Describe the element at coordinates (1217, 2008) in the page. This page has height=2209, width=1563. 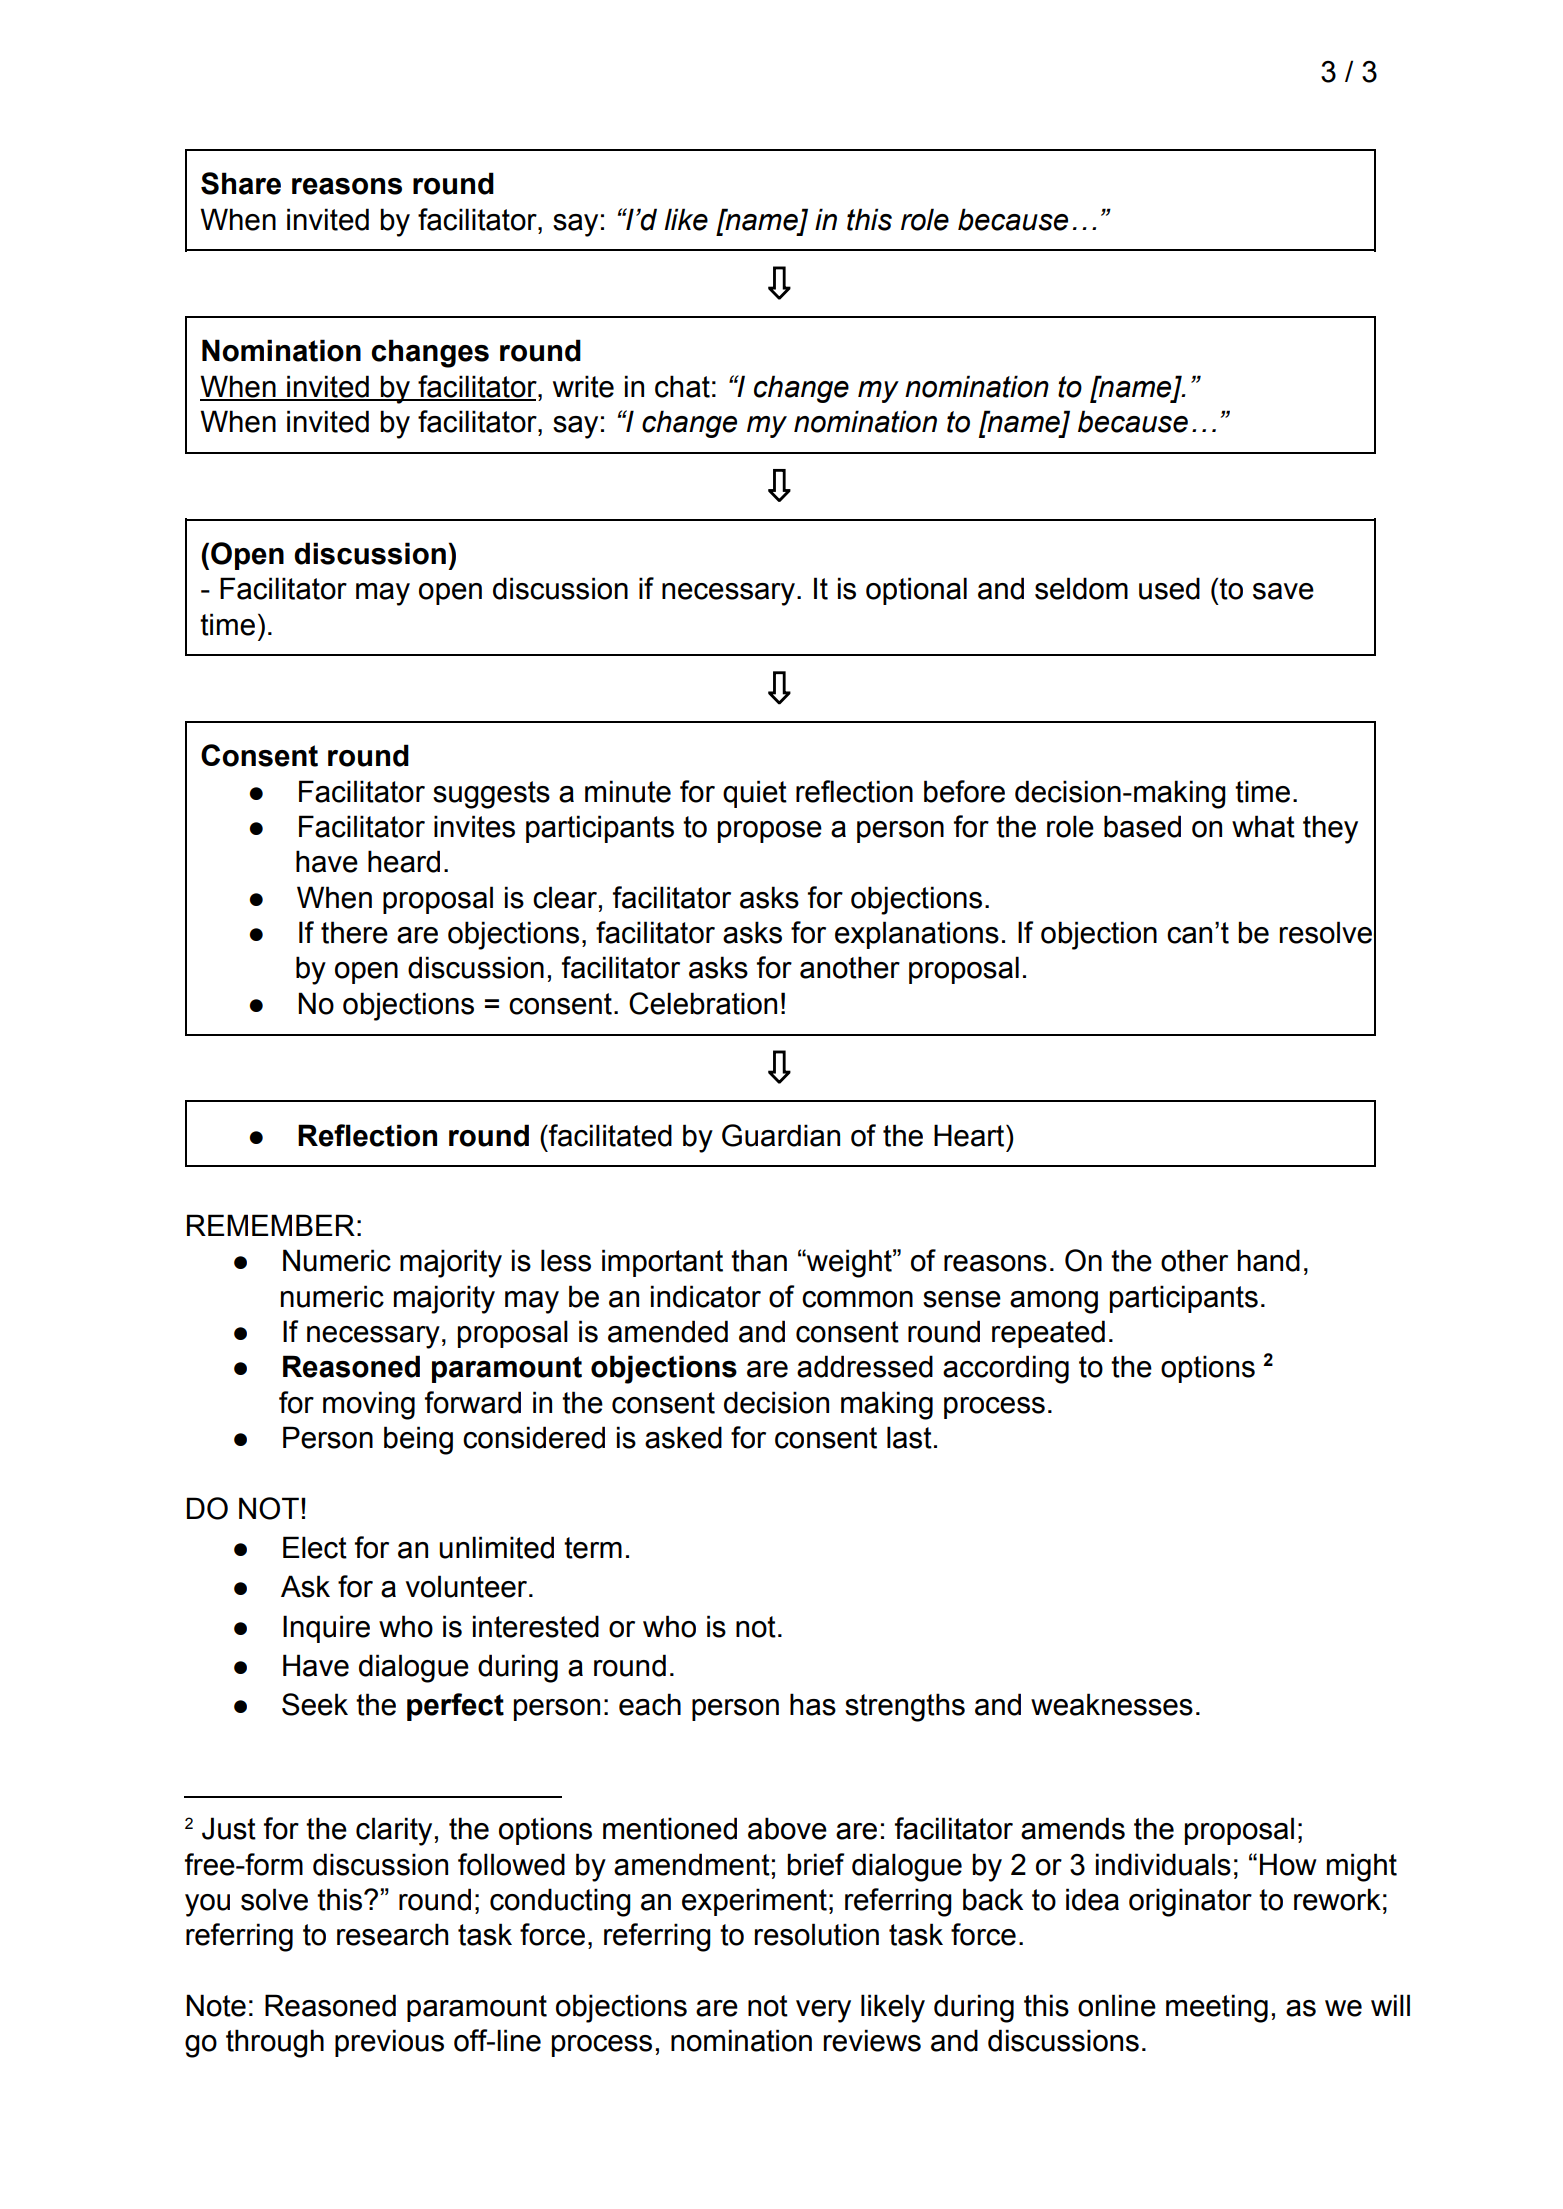
I see `meeting` at that location.
